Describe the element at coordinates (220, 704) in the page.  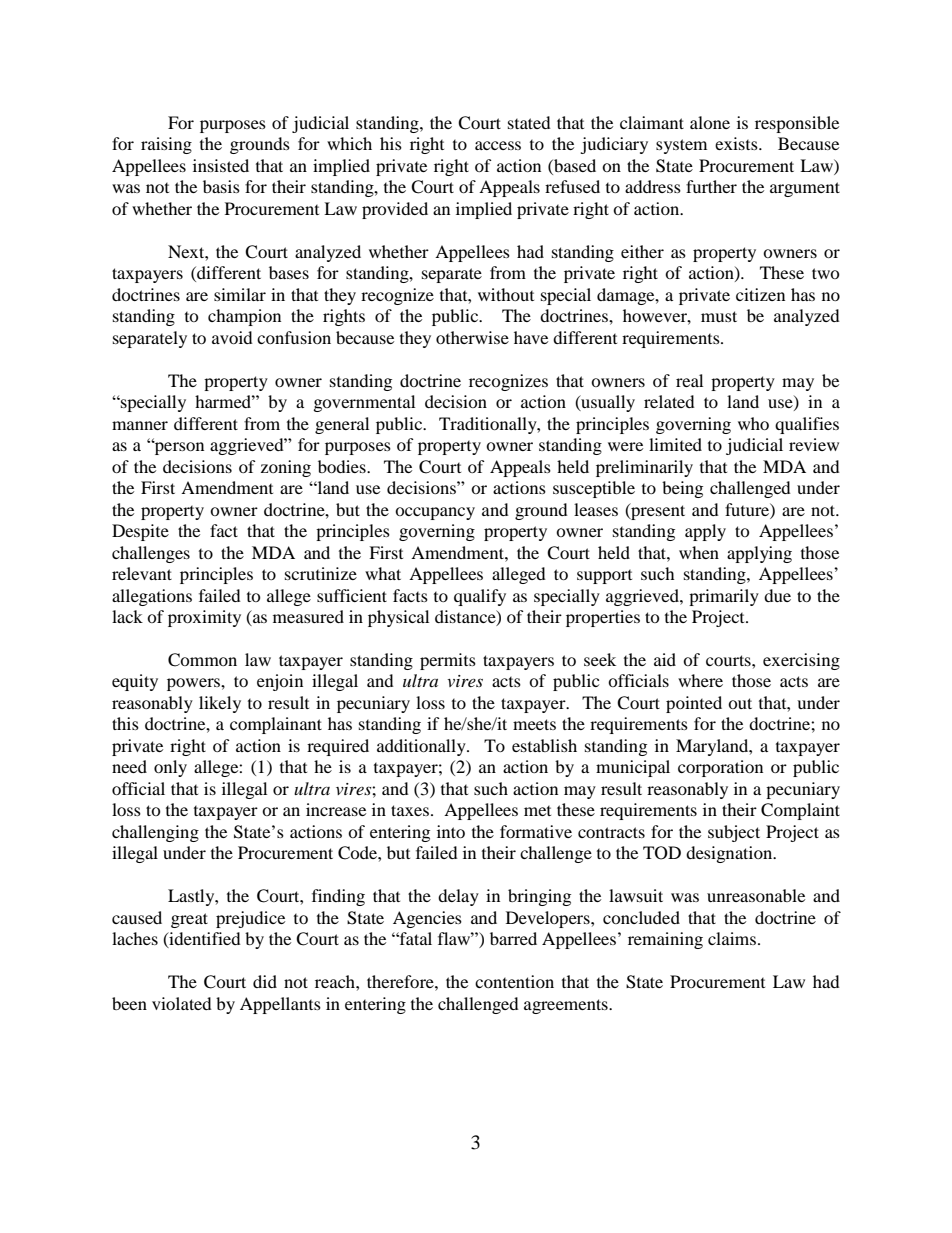
I see `likely` at that location.
